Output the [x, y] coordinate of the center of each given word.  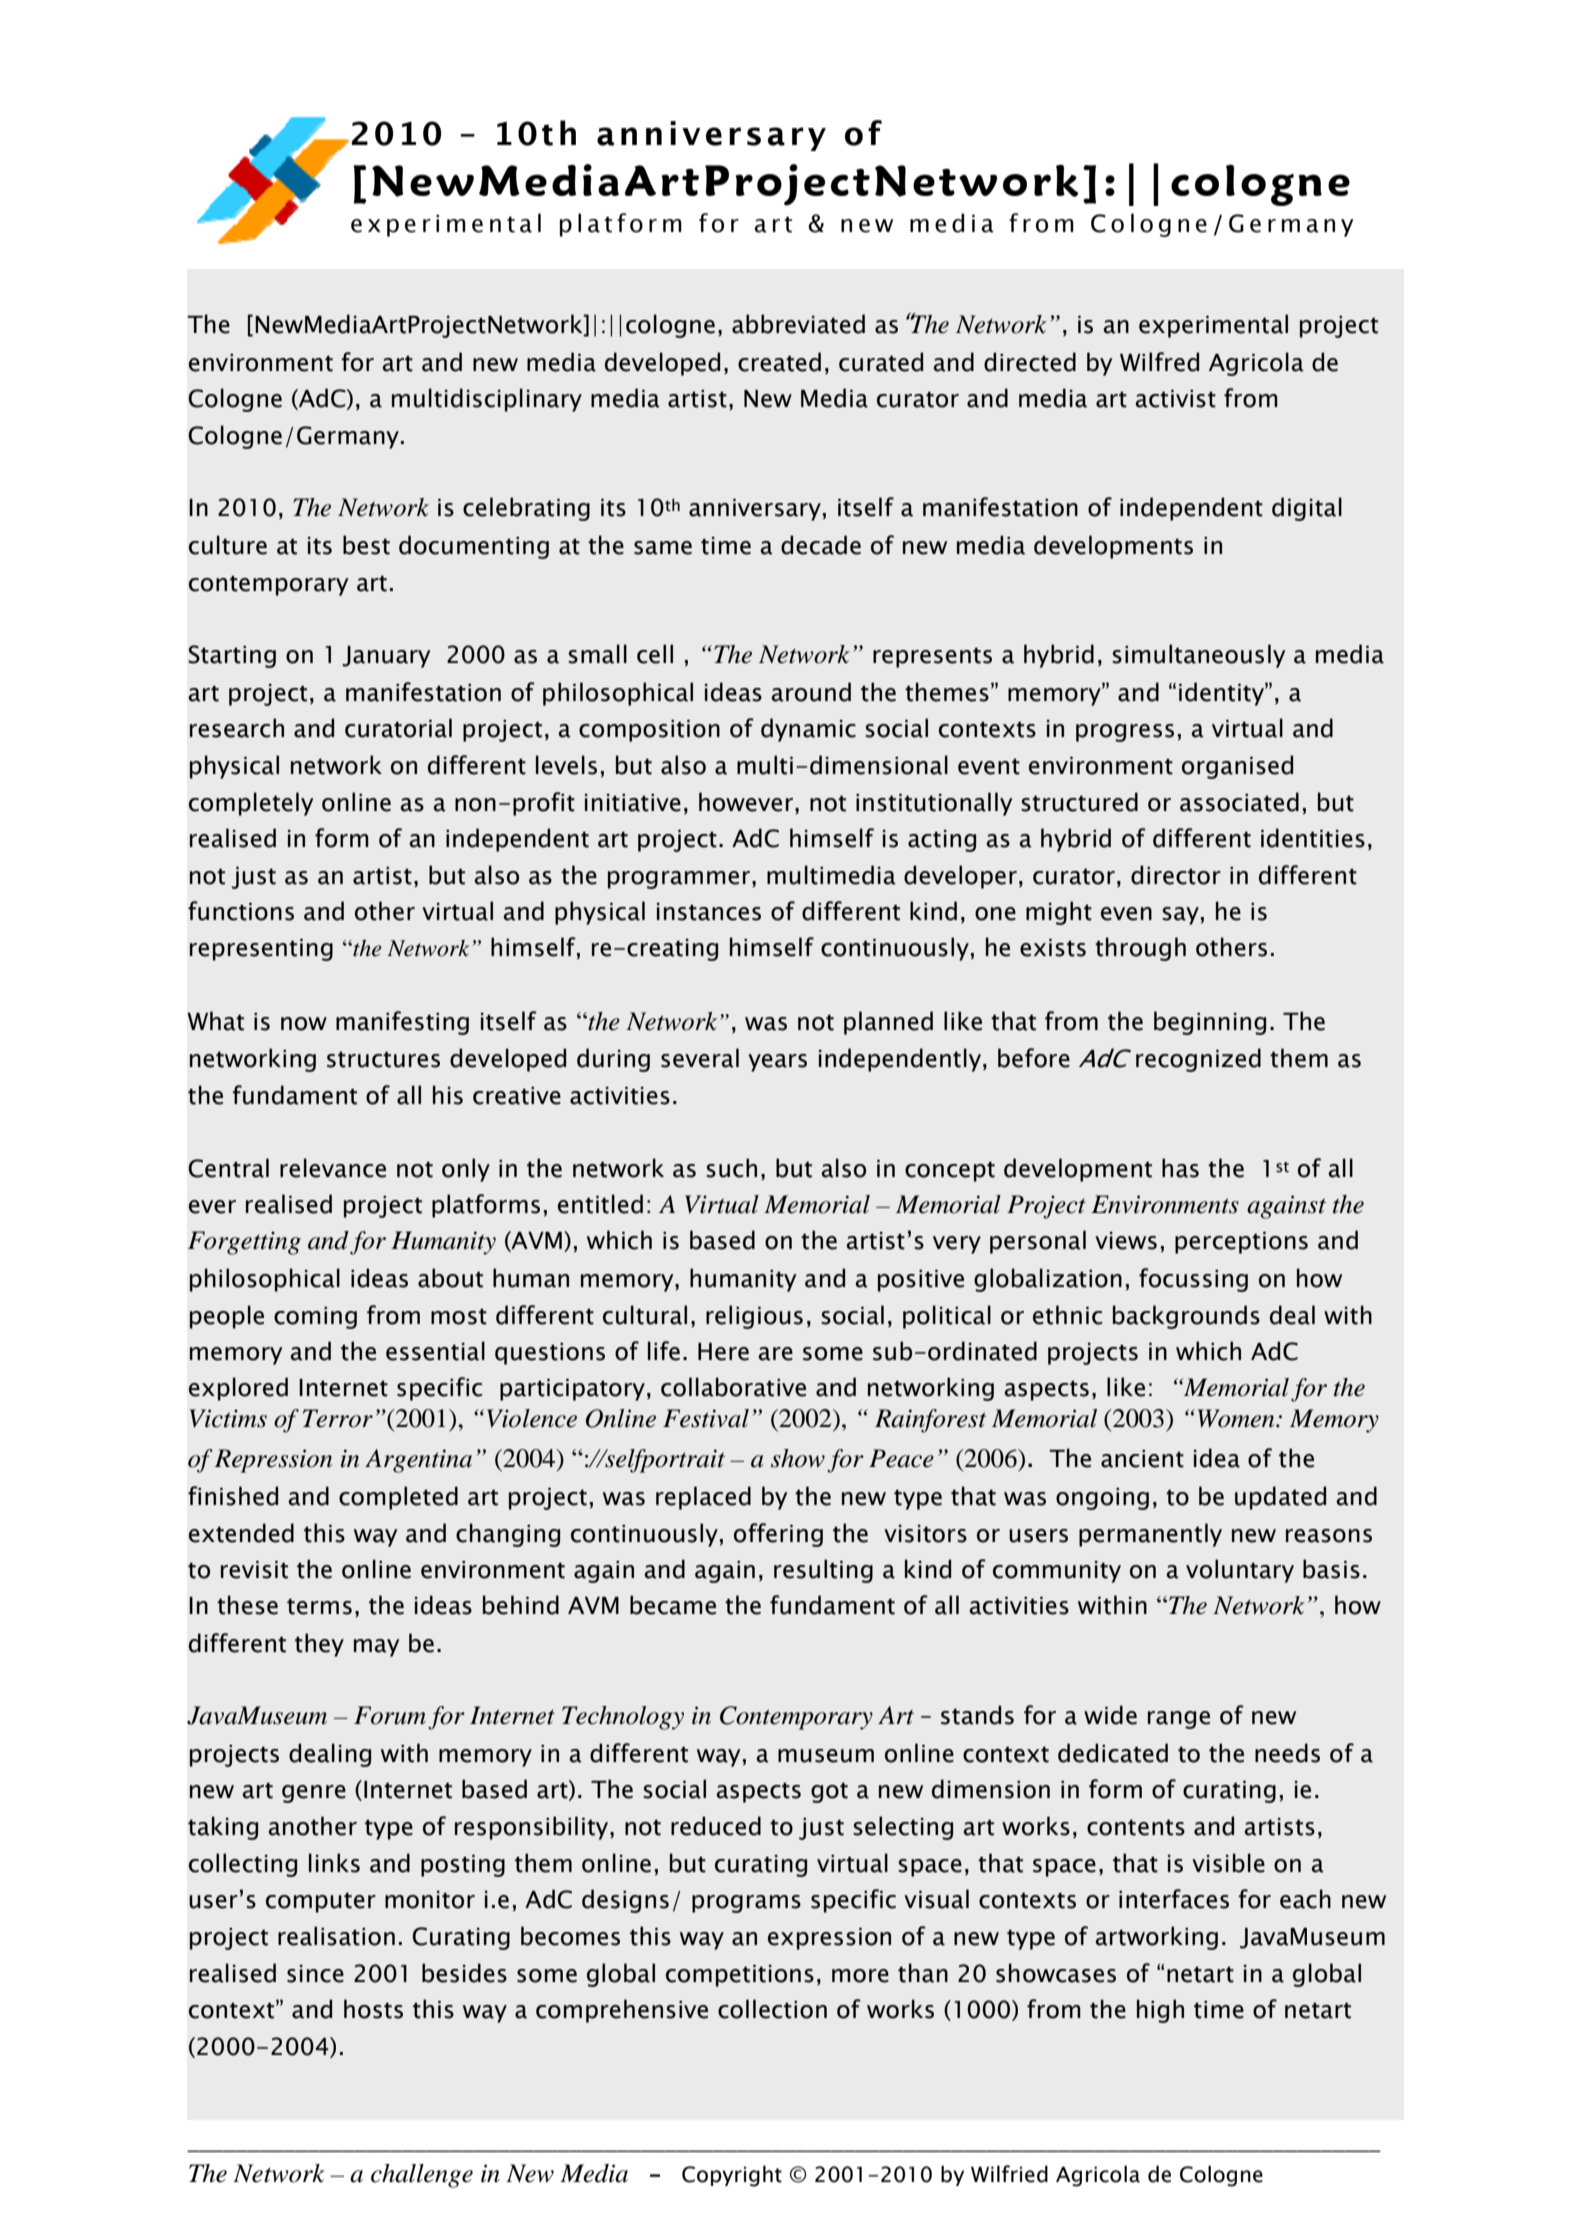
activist [1175, 399]
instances [709, 912]
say [1180, 916]
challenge [422, 2176]
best [366, 545]
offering [778, 1535]
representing [261, 950]
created [779, 362]
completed [398, 1498]
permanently [1150, 1535]
